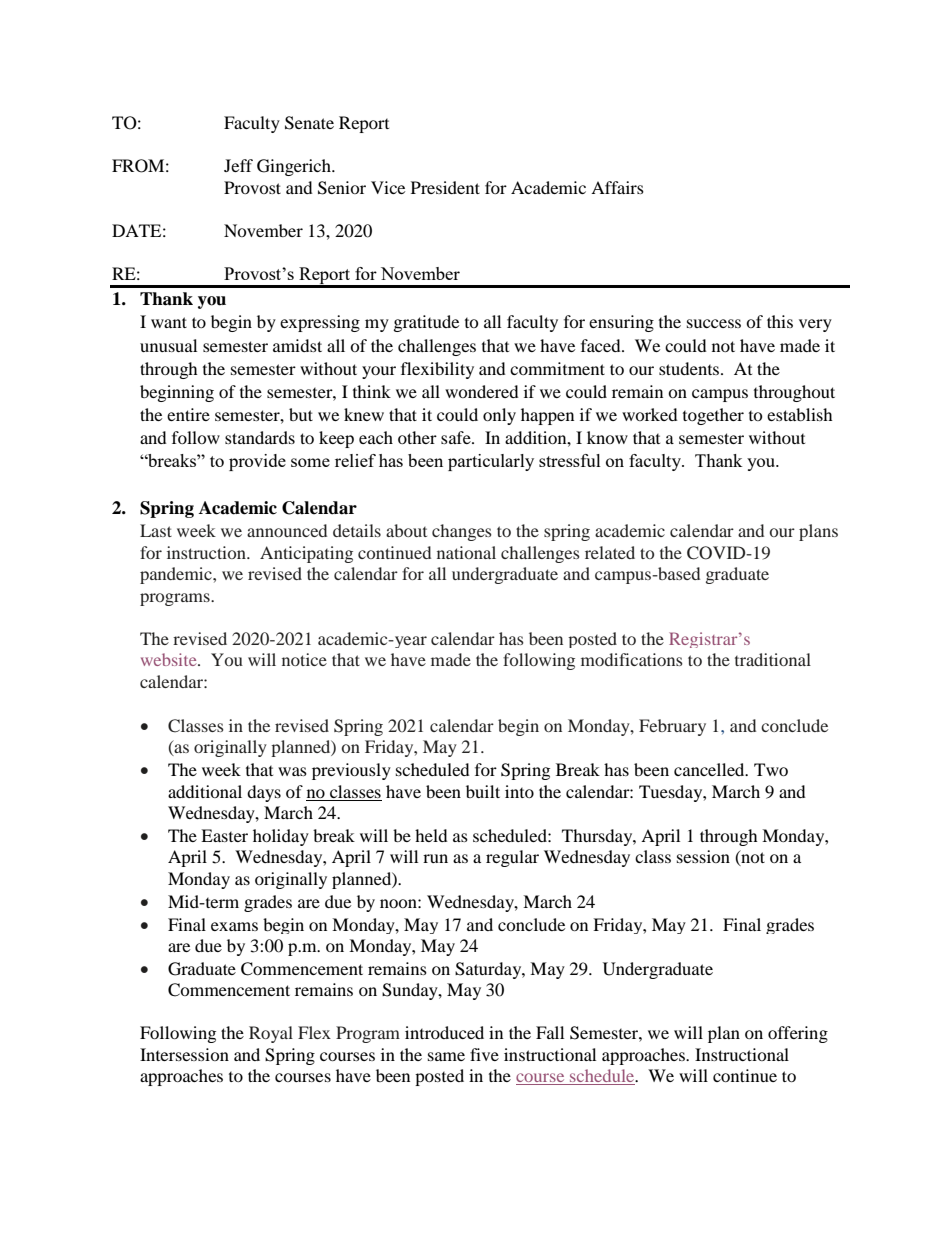  What do you see at coordinates (445, 187) in the page?
I see `President` at bounding box center [445, 187].
